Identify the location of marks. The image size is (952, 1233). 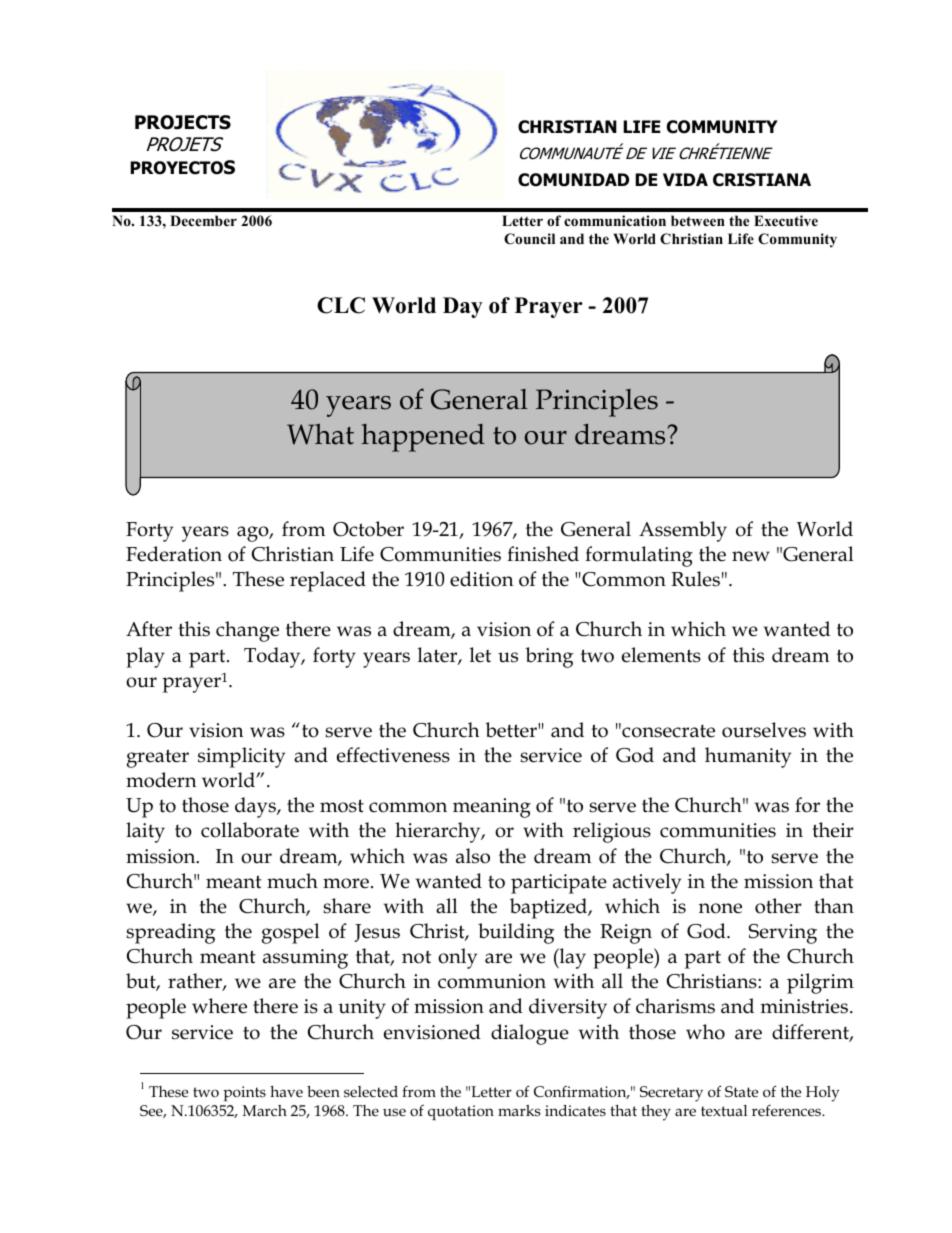
(519, 1110).
